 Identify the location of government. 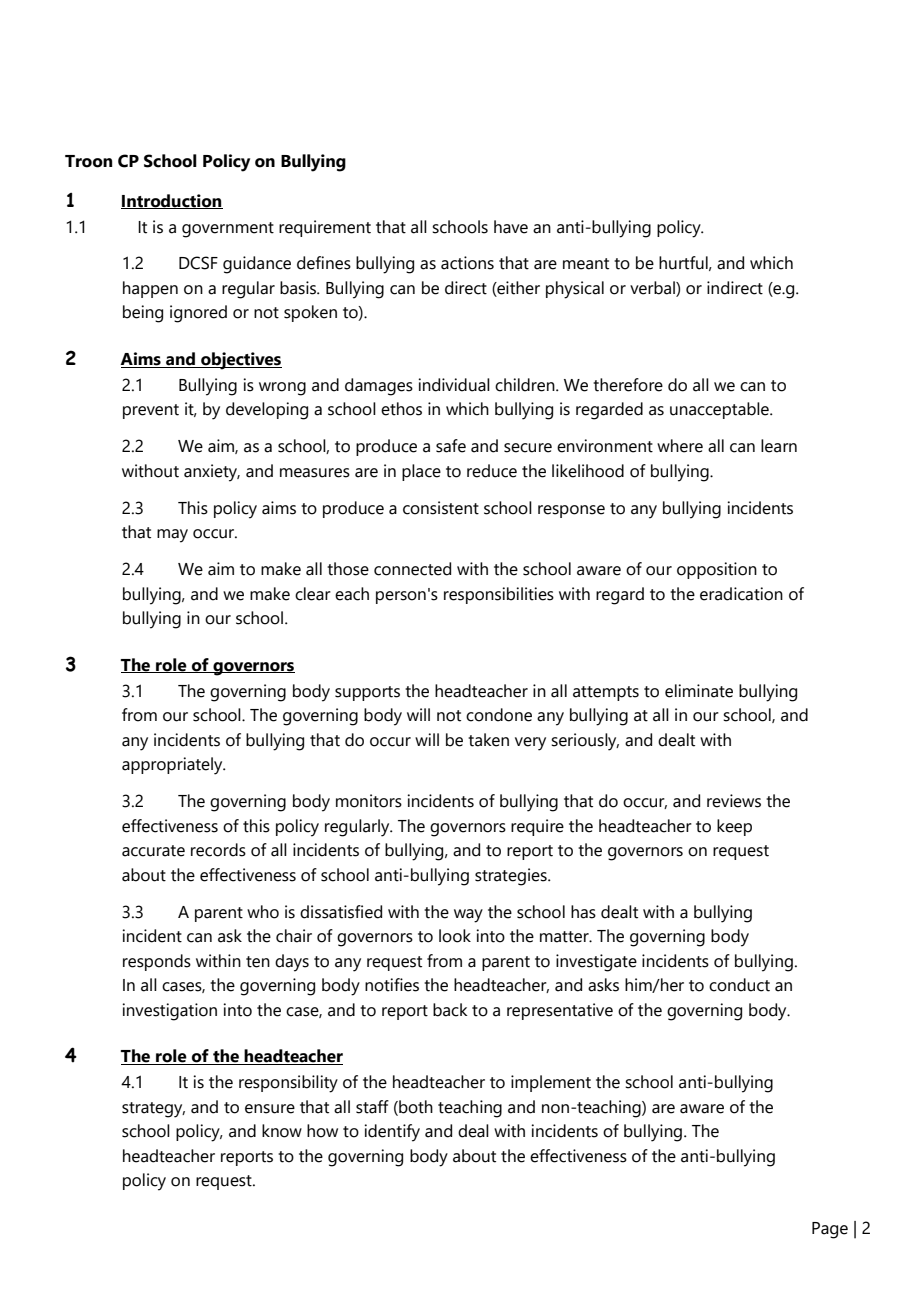
(228, 230).
